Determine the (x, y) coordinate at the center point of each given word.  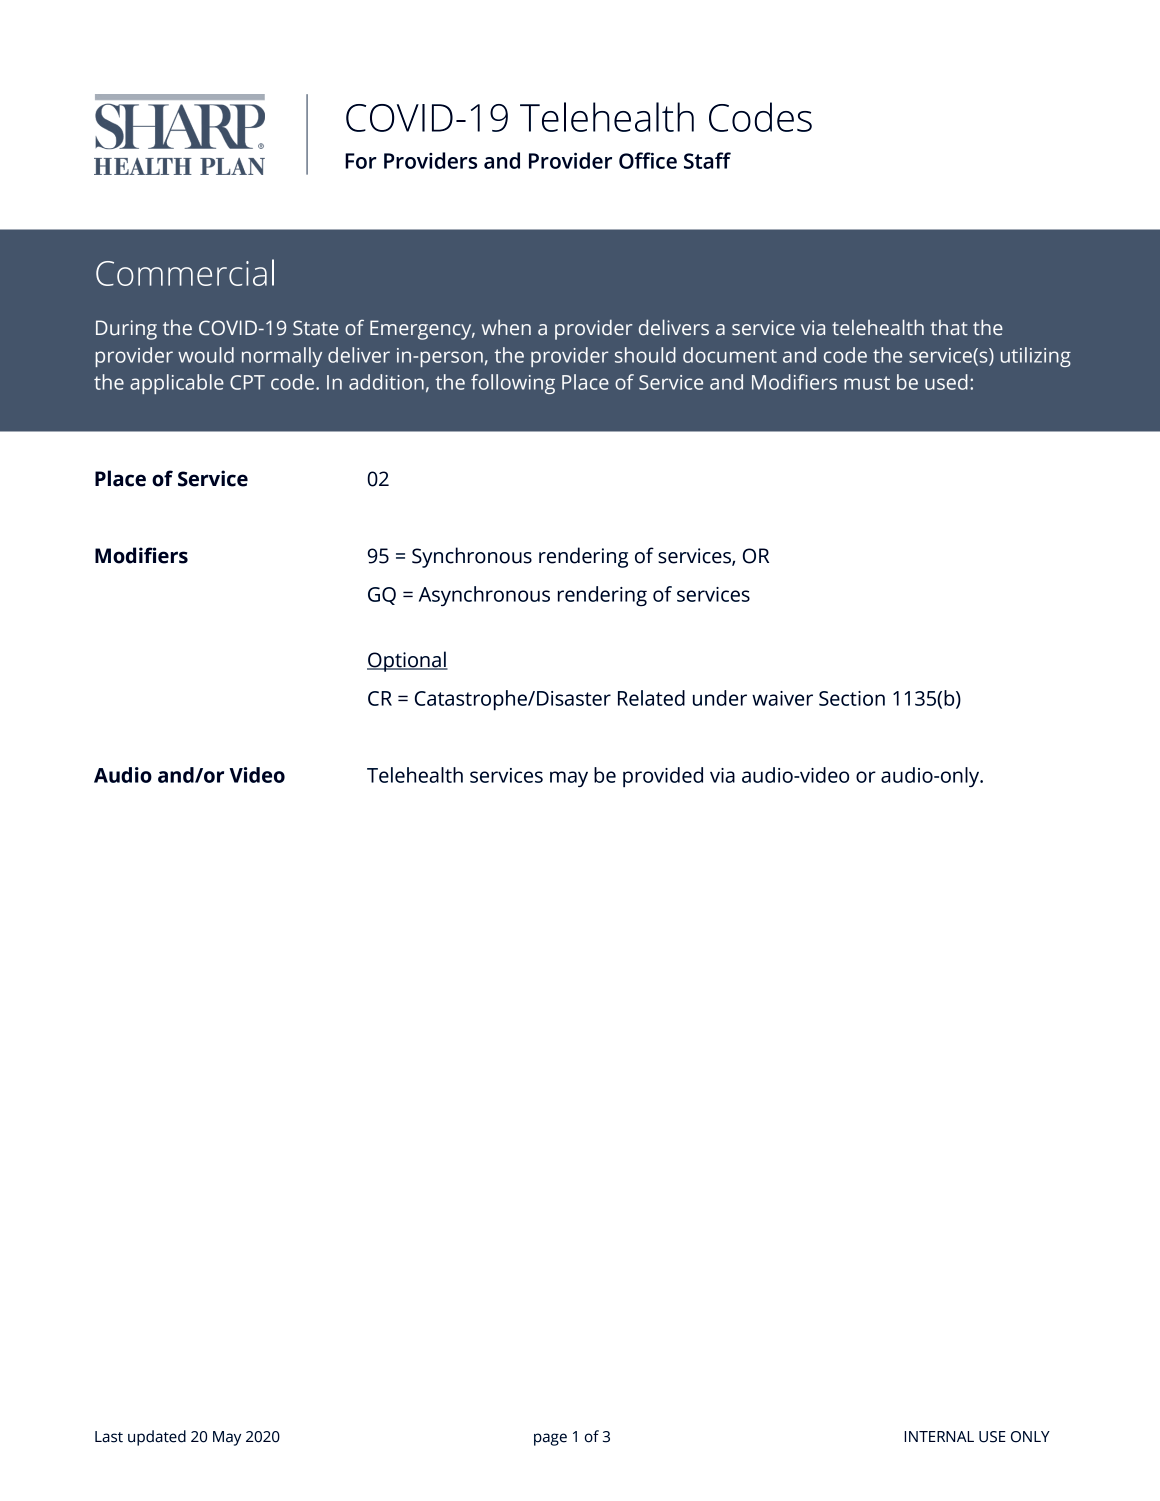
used (946, 382)
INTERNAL (939, 1436)
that (949, 327)
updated (157, 1438)
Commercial (185, 272)
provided (663, 777)
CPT (247, 382)
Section (852, 698)
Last (109, 1437)
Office (648, 160)
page (550, 1439)
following (513, 384)
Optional (407, 661)
